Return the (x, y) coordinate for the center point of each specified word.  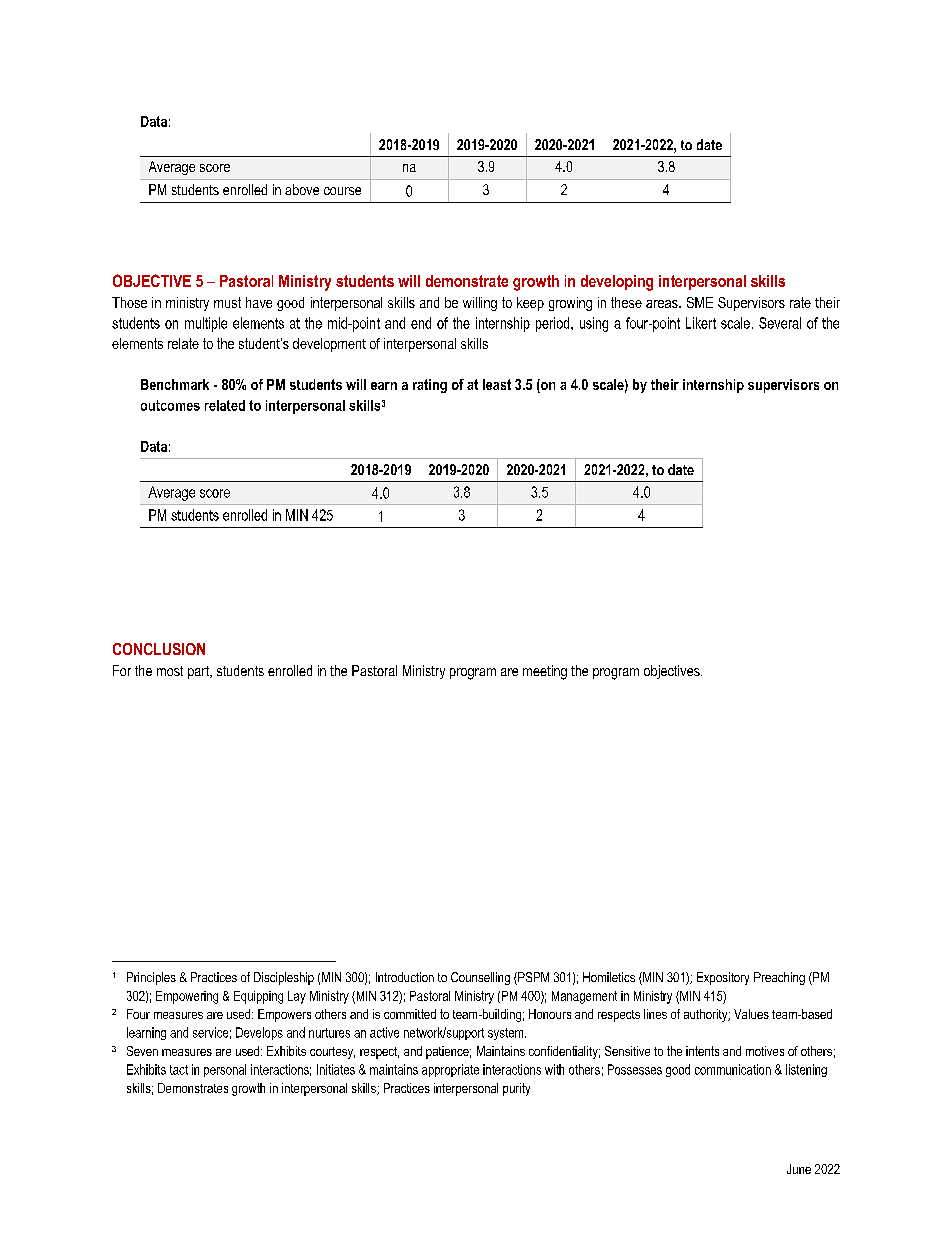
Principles (151, 978)
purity (516, 1089)
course (342, 191)
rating (430, 386)
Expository (723, 978)
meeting (545, 672)
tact (179, 1070)
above (302, 189)
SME (700, 302)
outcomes (170, 405)
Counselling (480, 978)
